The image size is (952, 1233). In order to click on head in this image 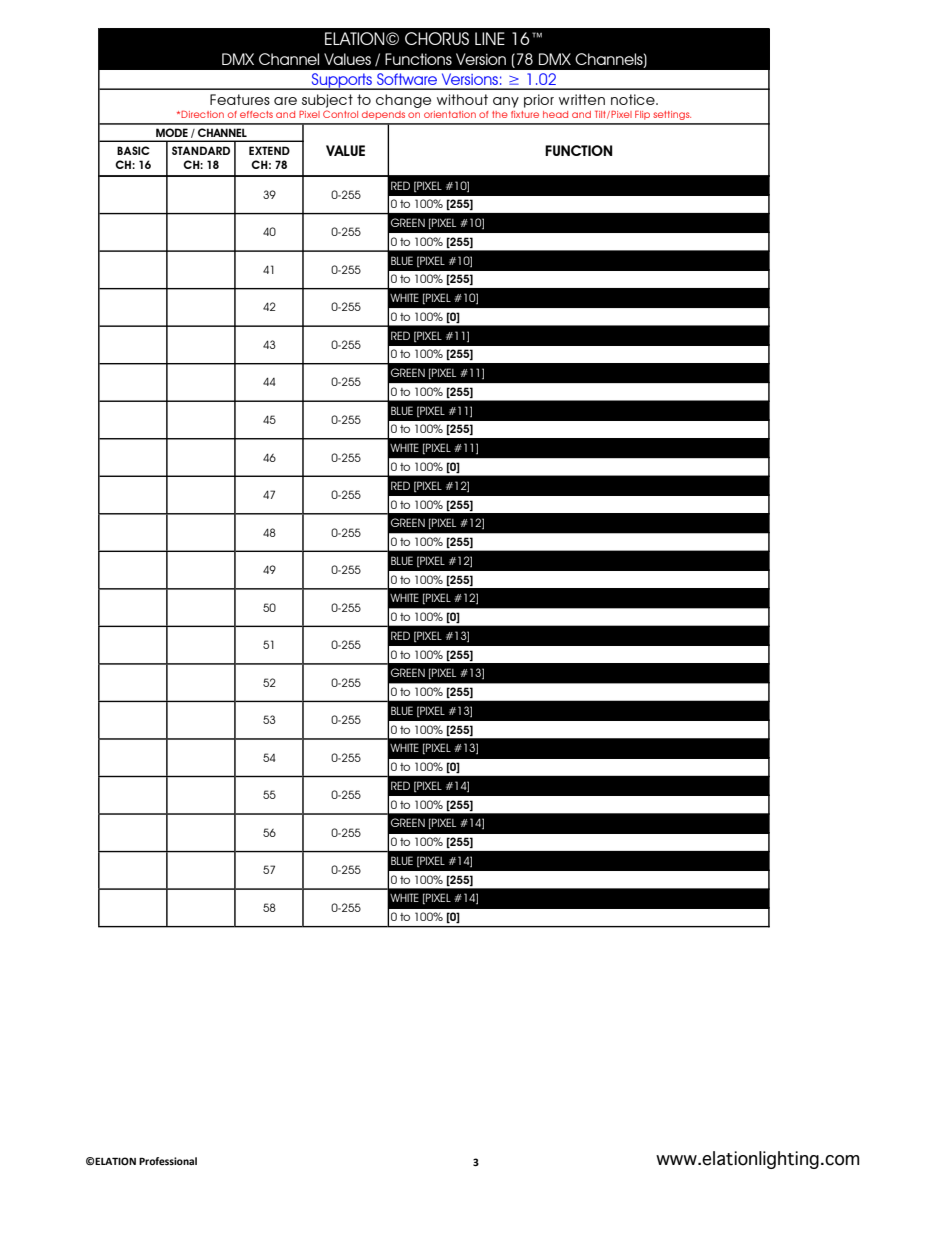, I will do `click(555, 114)`.
